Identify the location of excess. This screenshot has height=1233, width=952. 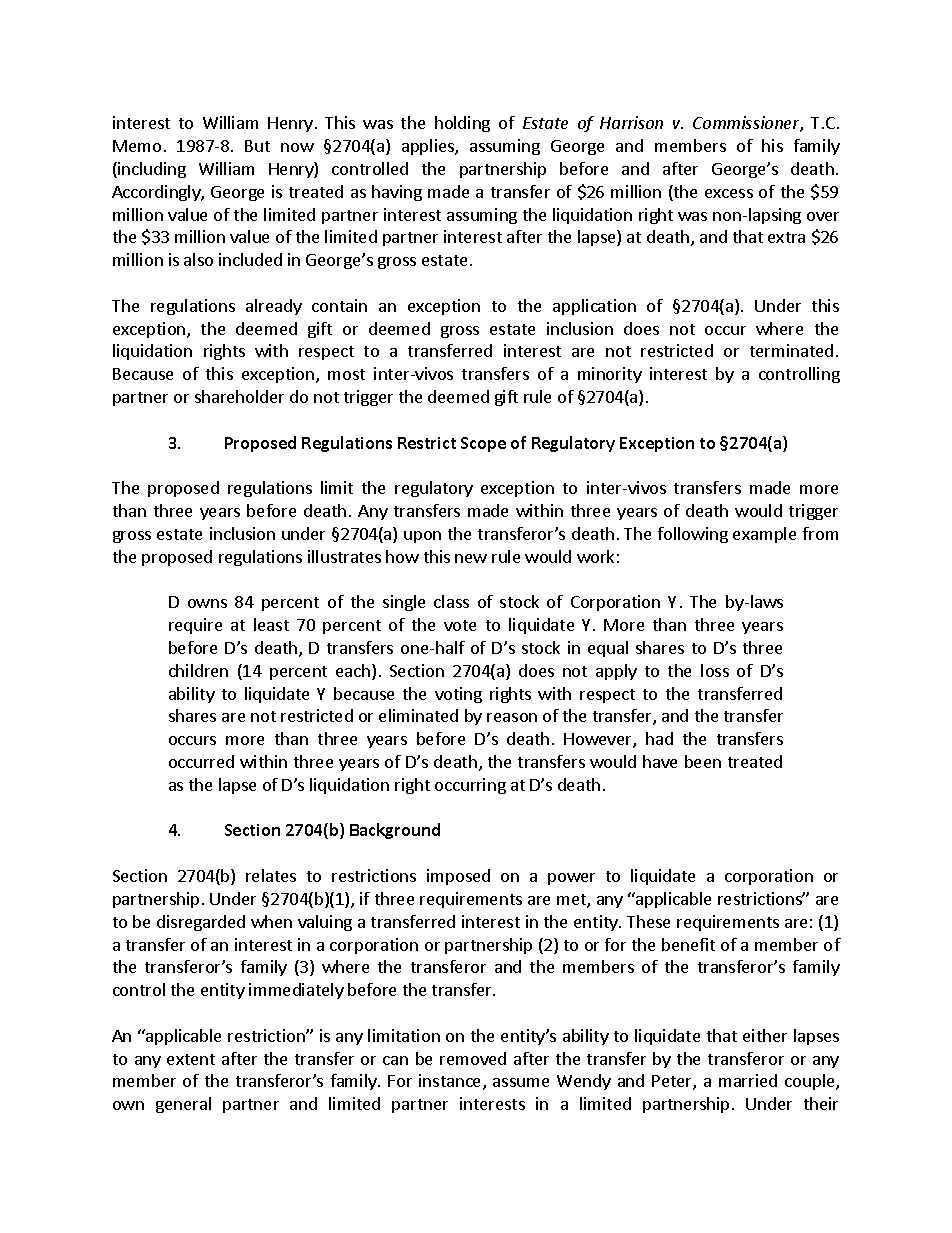
(729, 193).
